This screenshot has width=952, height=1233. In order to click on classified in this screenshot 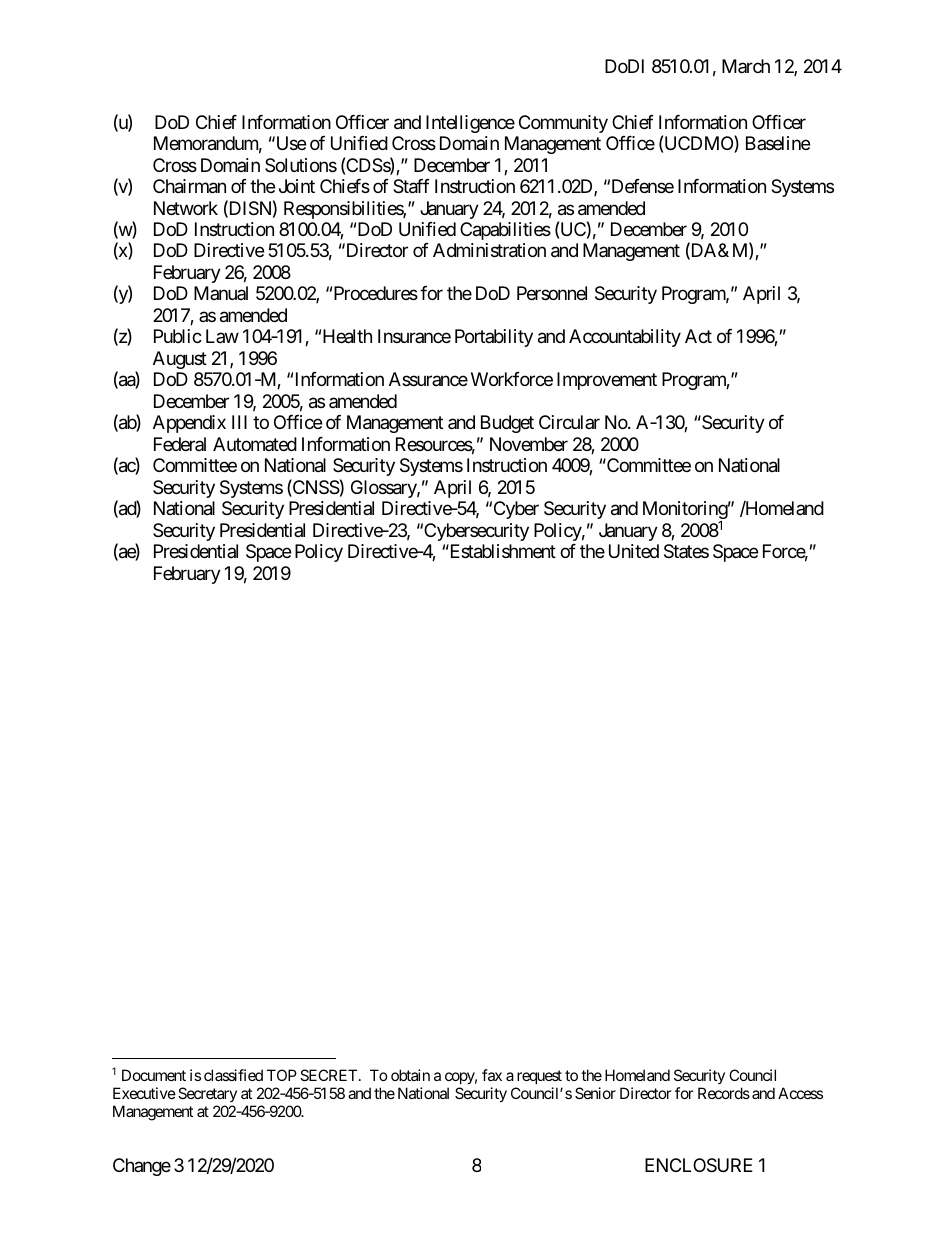, I will do `click(233, 1075)`.
